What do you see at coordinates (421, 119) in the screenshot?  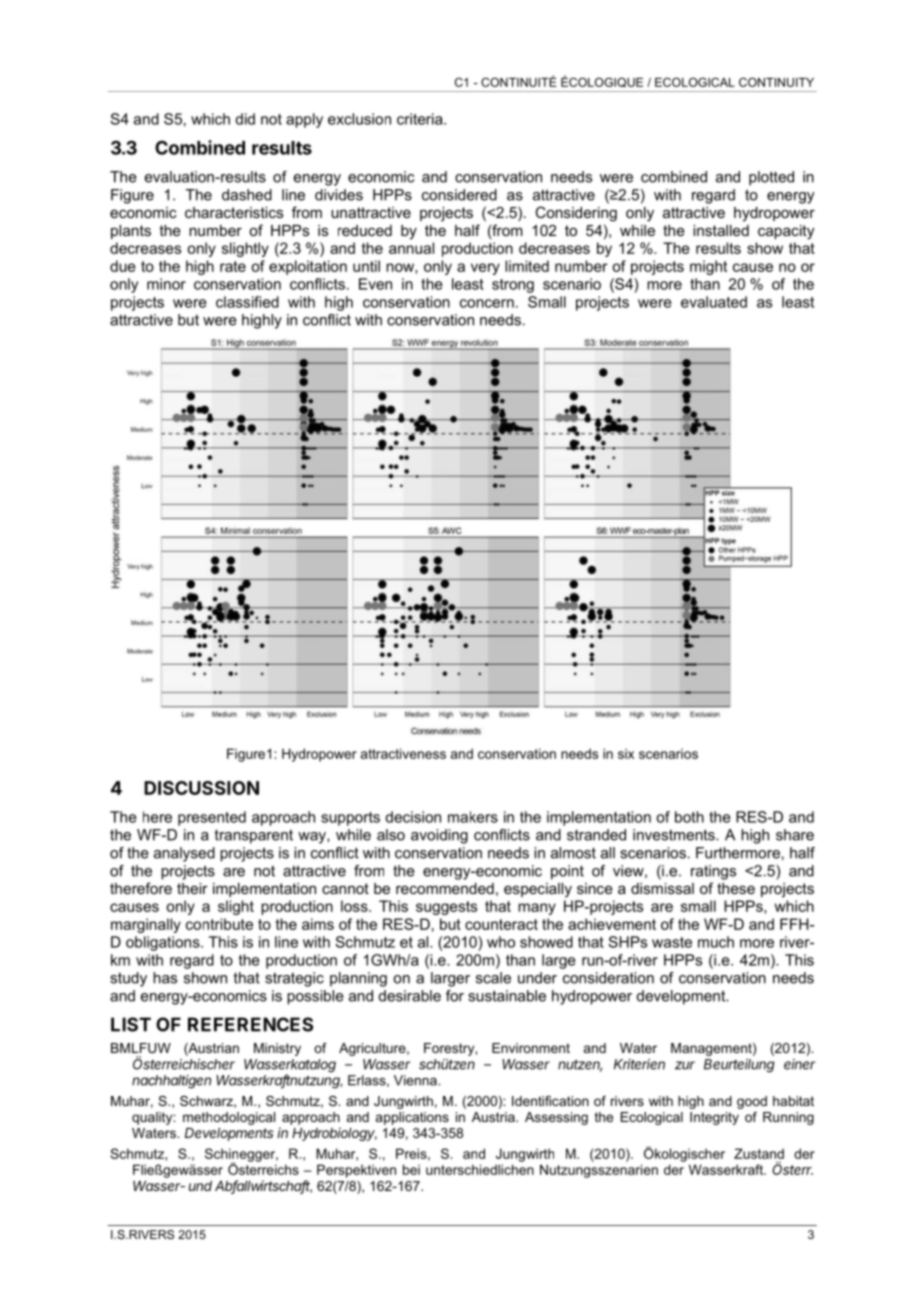 I see `criteria` at bounding box center [421, 119].
